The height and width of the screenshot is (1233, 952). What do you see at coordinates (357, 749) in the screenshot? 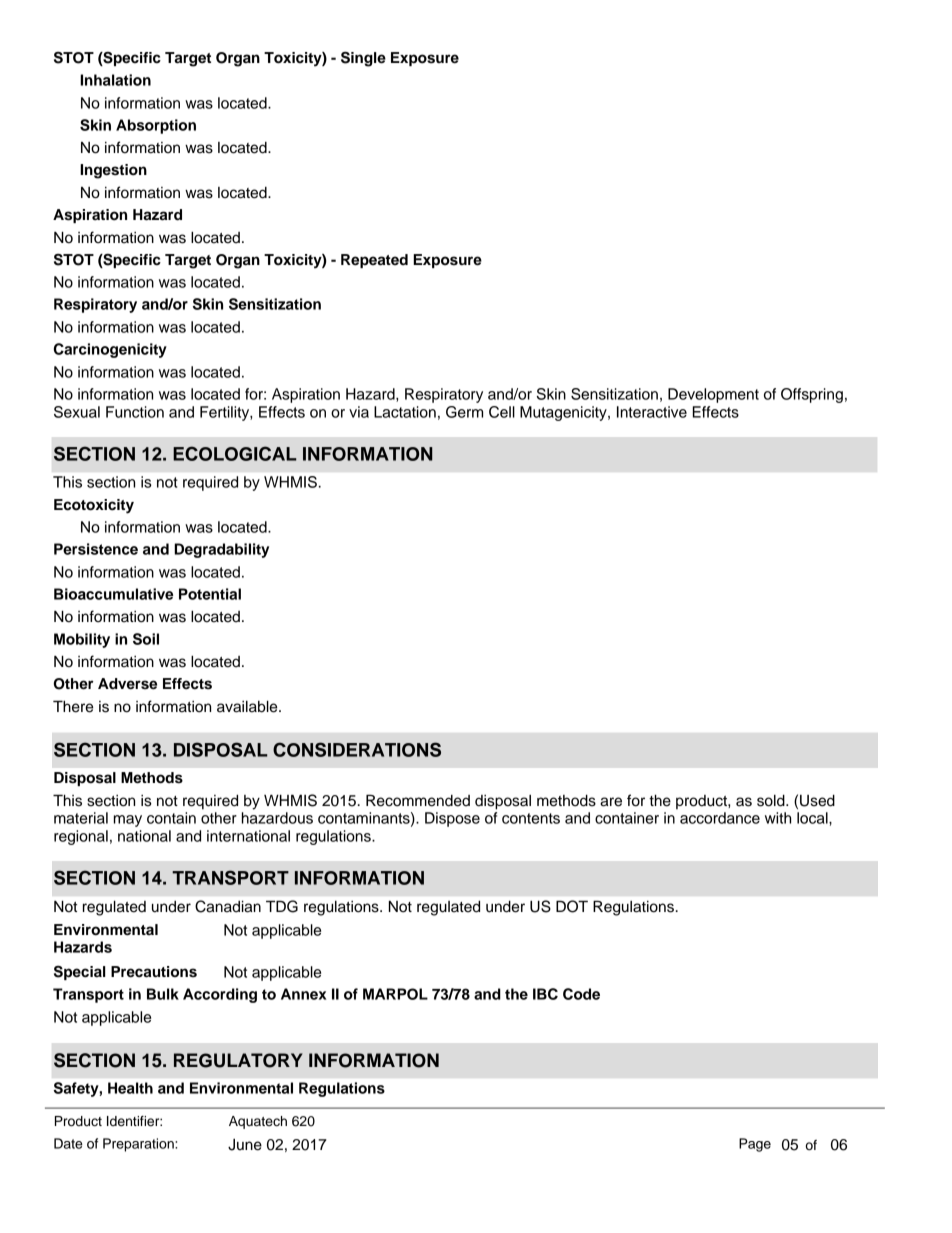
I see `CONSIDERATIONS` at bounding box center [357, 749].
